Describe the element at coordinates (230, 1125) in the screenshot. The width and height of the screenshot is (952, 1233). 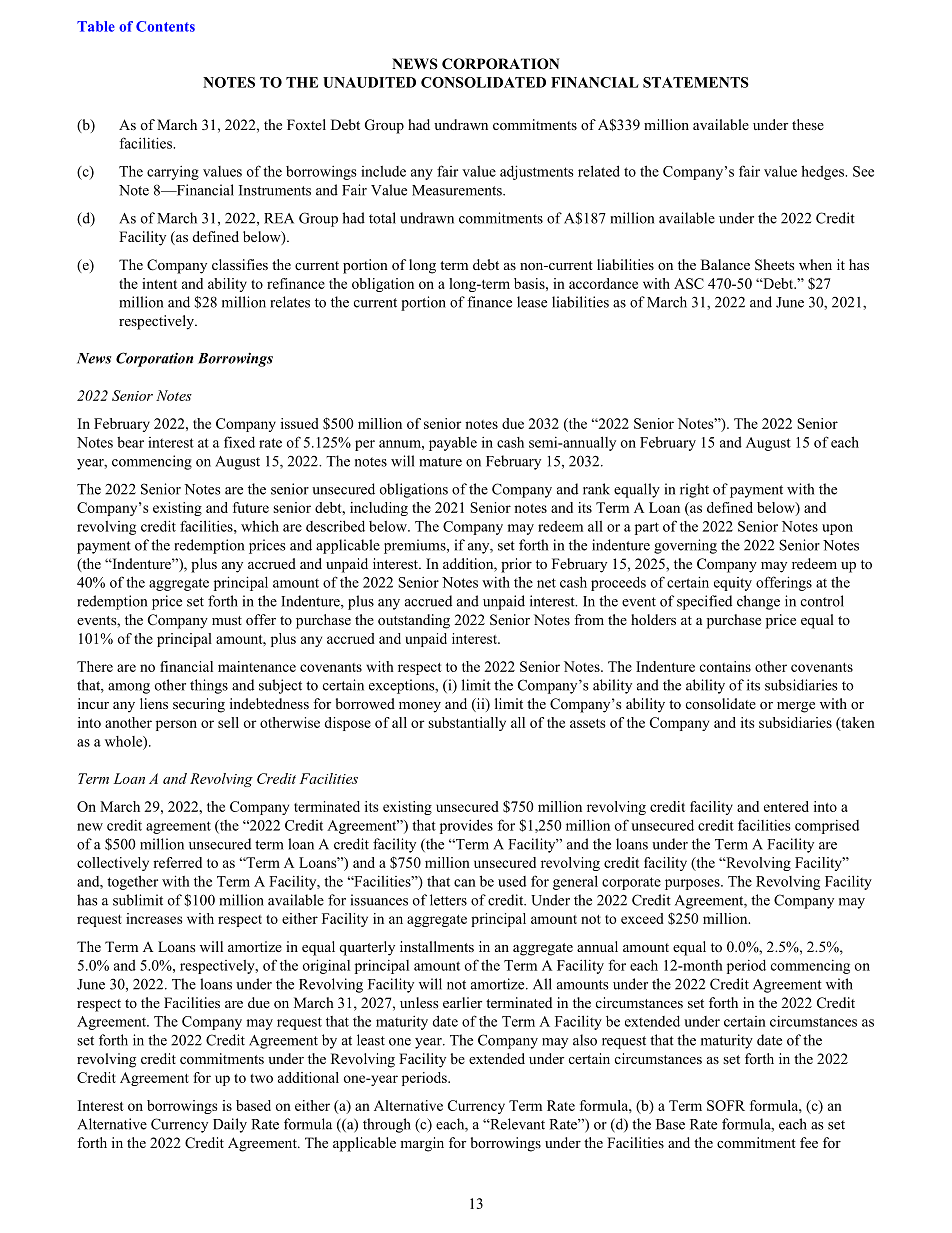
I see `Daily` at that location.
